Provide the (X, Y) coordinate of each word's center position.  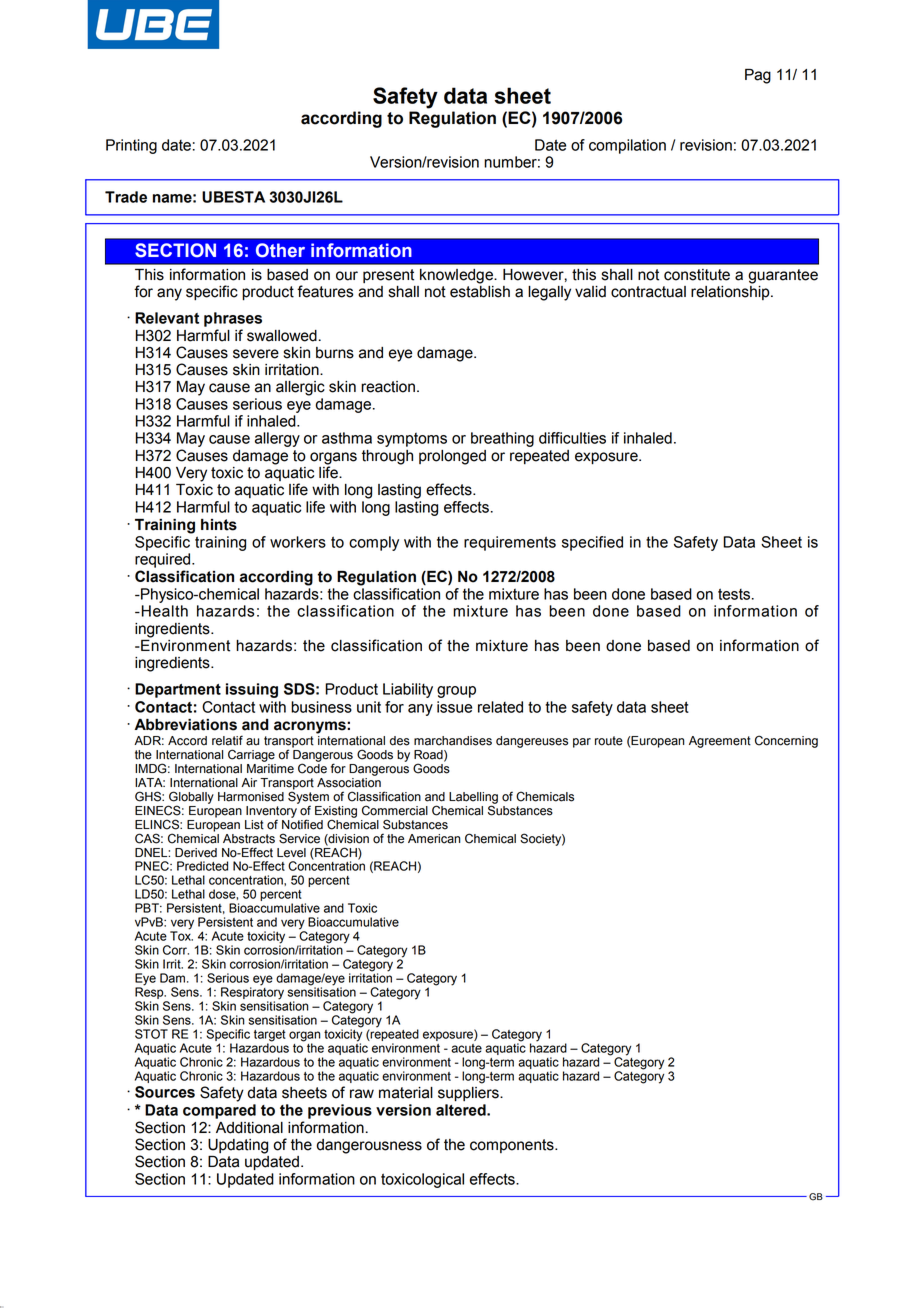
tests (735, 594)
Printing (131, 146)
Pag (758, 76)
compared (219, 1111)
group (456, 692)
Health (163, 611)
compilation (627, 146)
